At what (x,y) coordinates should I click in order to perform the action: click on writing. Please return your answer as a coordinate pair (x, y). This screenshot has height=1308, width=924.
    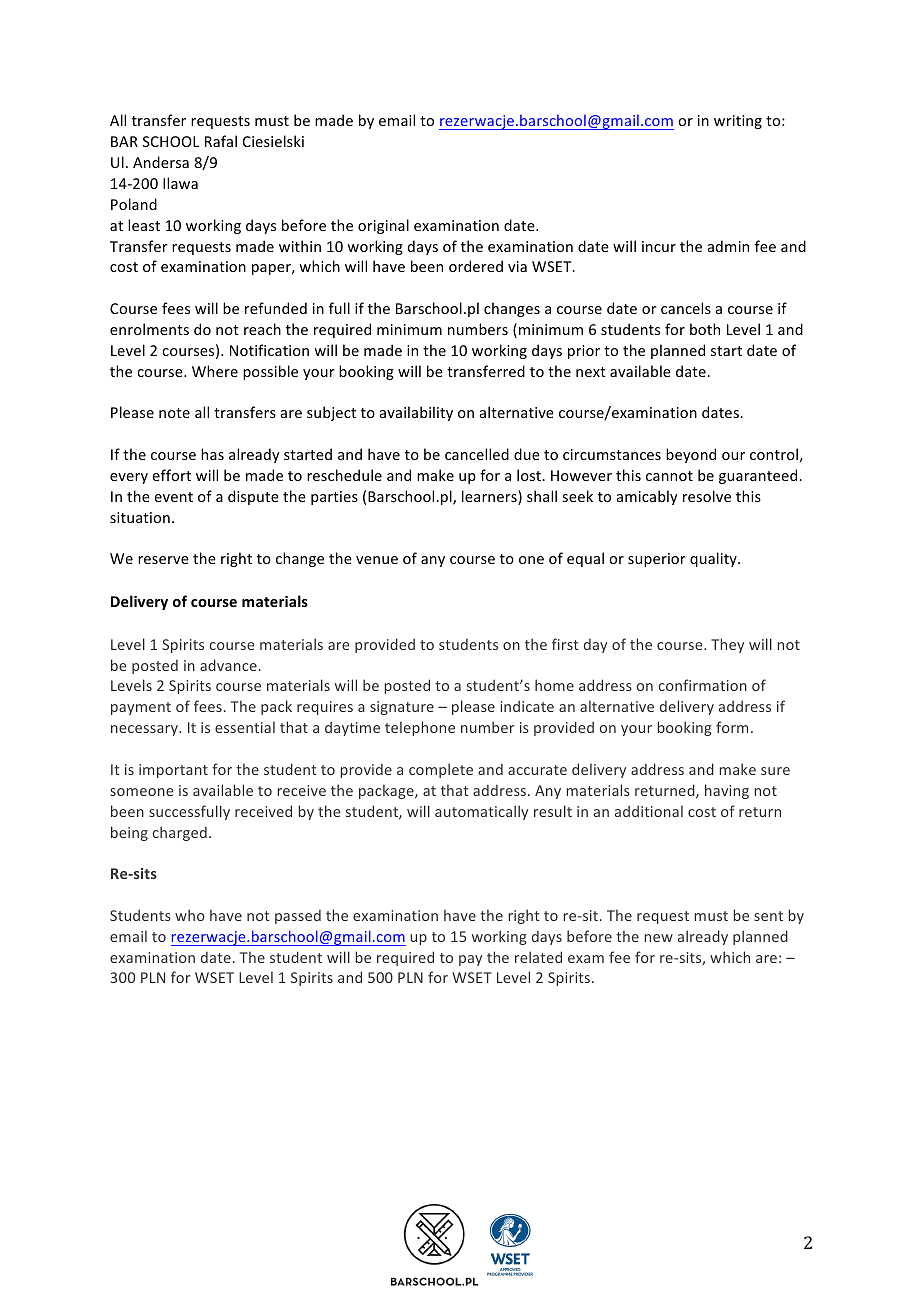
    Looking at the image, I should click on (738, 122).
